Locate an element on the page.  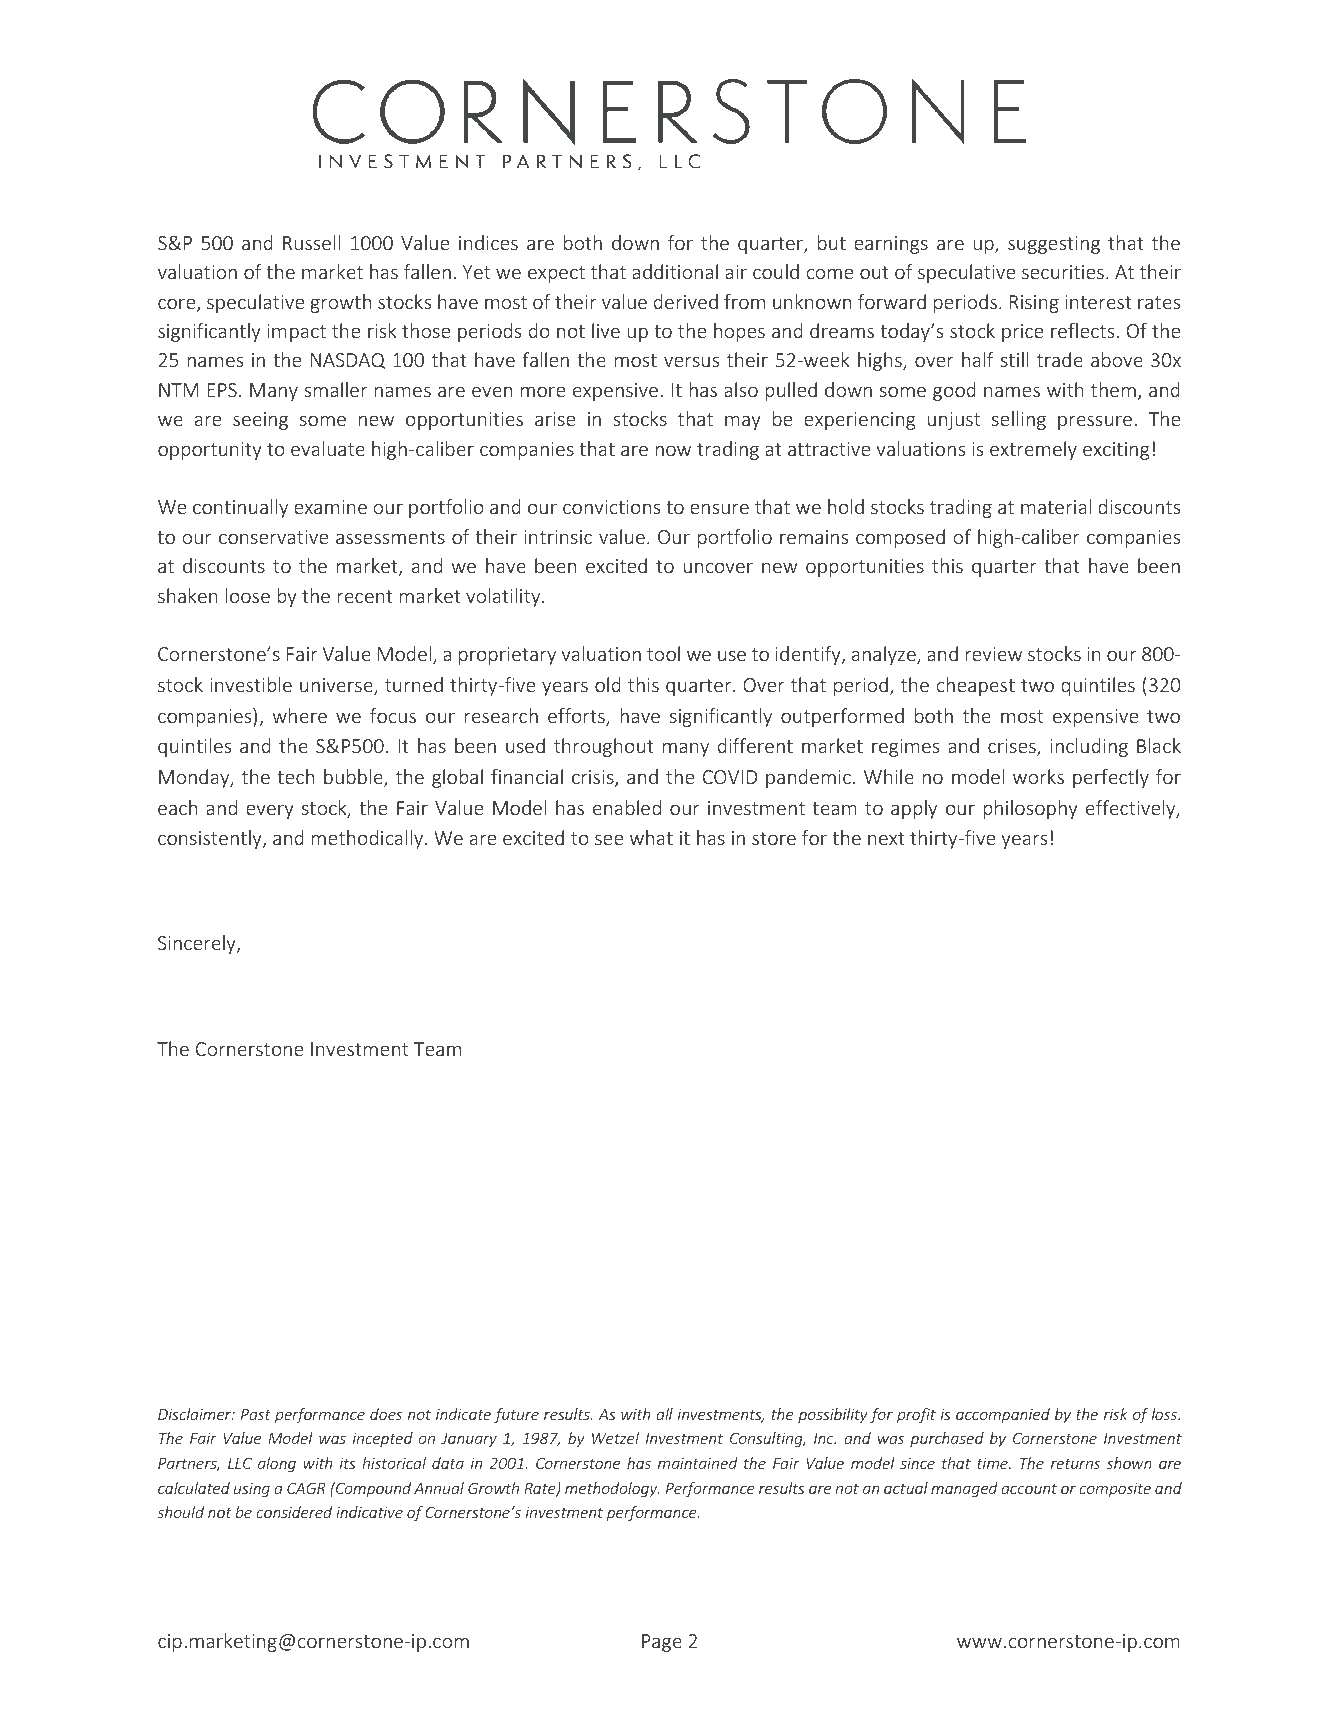
Russell is located at coordinates (311, 242).
